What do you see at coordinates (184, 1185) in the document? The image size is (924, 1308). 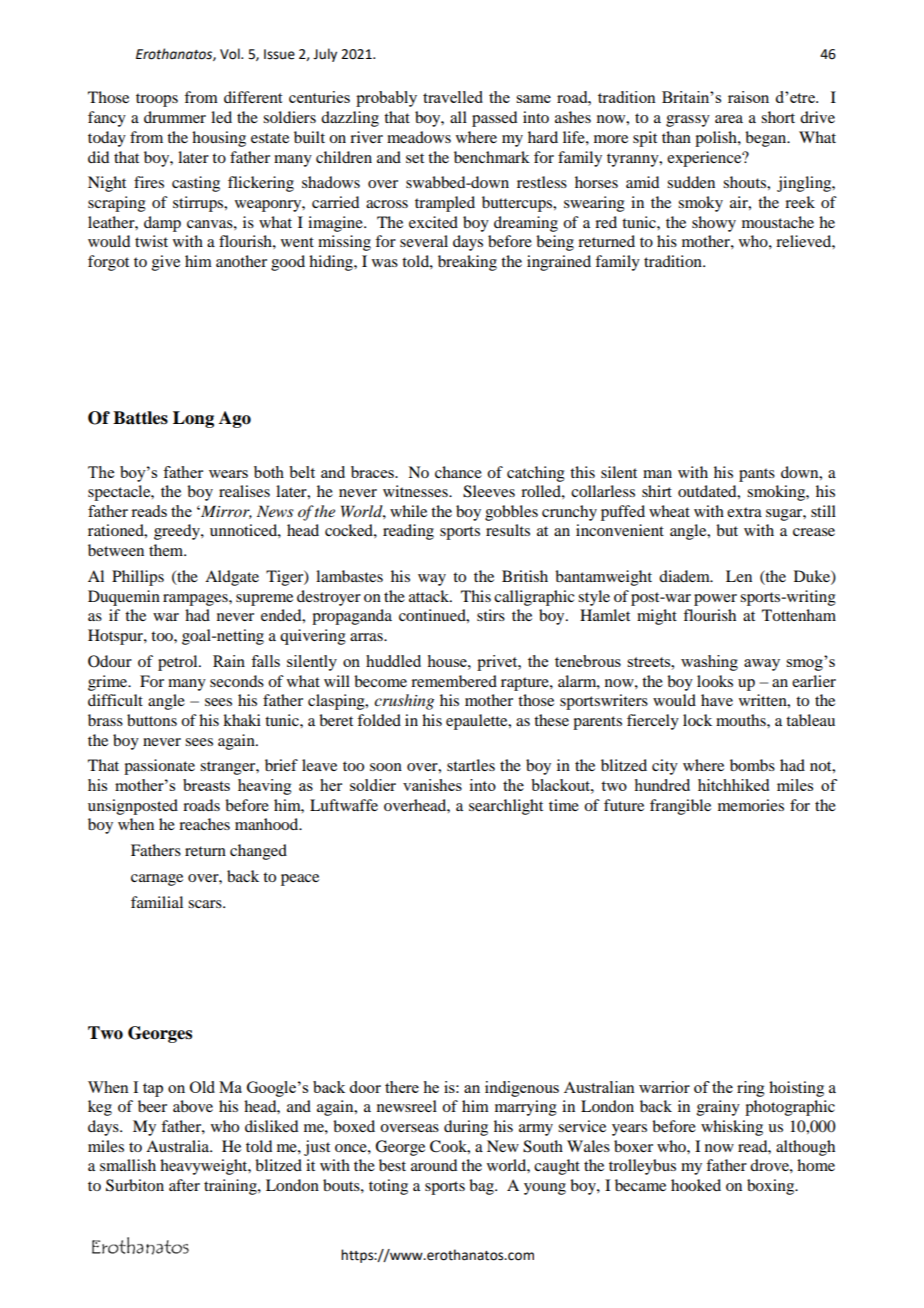 I see `after` at bounding box center [184, 1185].
